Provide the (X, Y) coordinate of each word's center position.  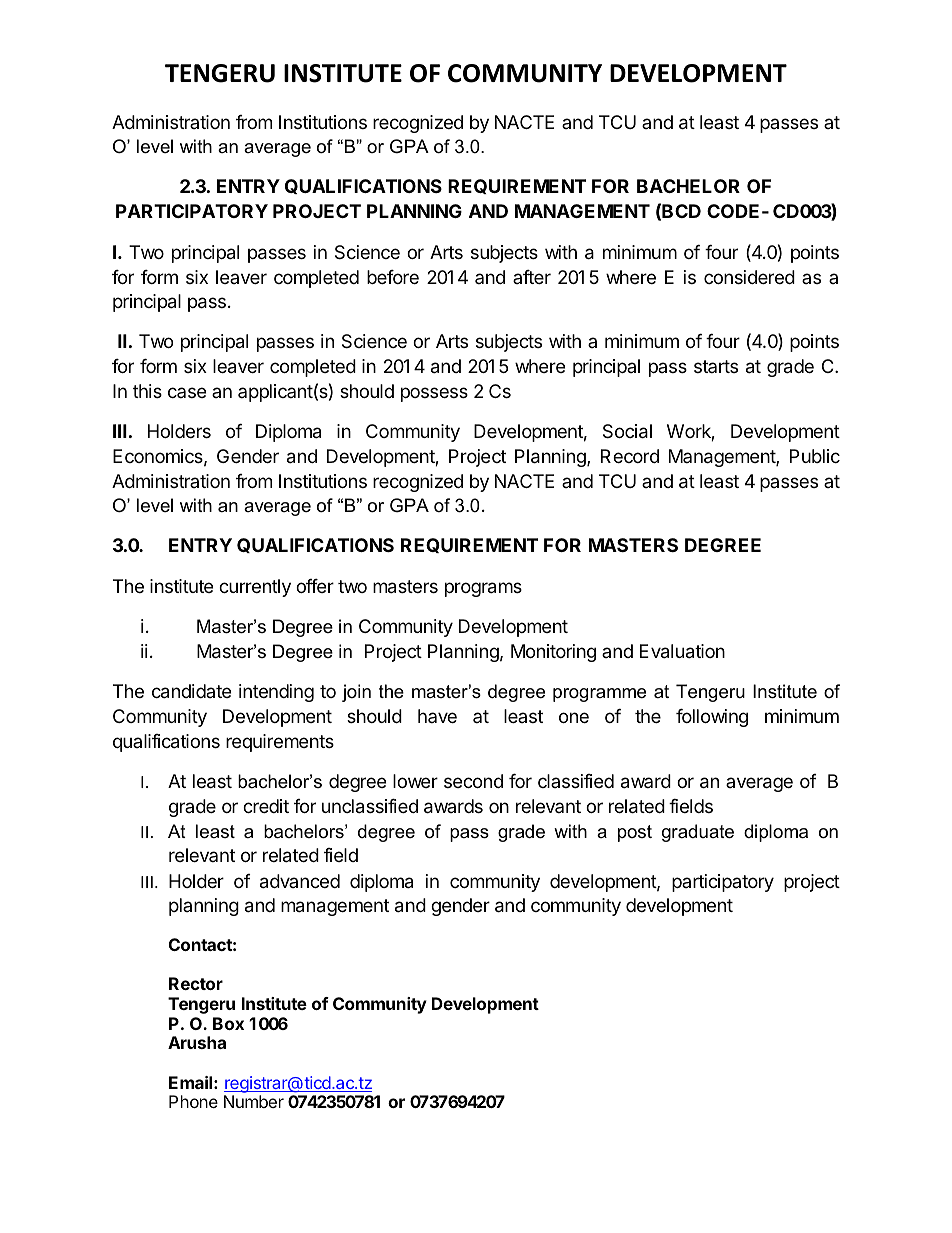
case (187, 392)
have (437, 716)
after (532, 277)
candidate (191, 691)
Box (228, 1023)
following (712, 718)
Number (254, 1101)
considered (749, 277)
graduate (698, 833)
